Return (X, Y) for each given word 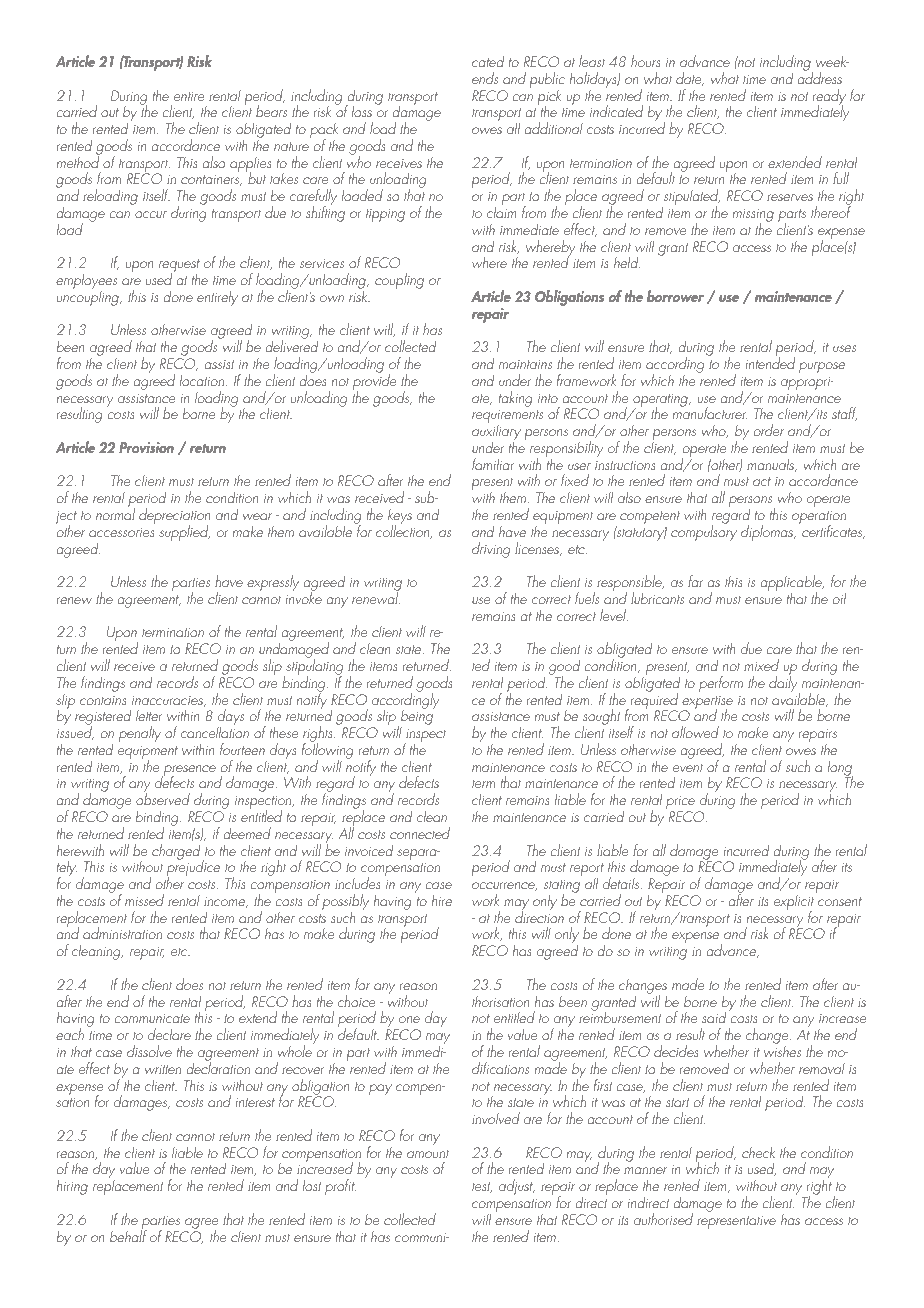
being (417, 718)
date (690, 79)
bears (271, 111)
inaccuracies (168, 701)
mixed (761, 665)
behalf (128, 1235)
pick (549, 98)
